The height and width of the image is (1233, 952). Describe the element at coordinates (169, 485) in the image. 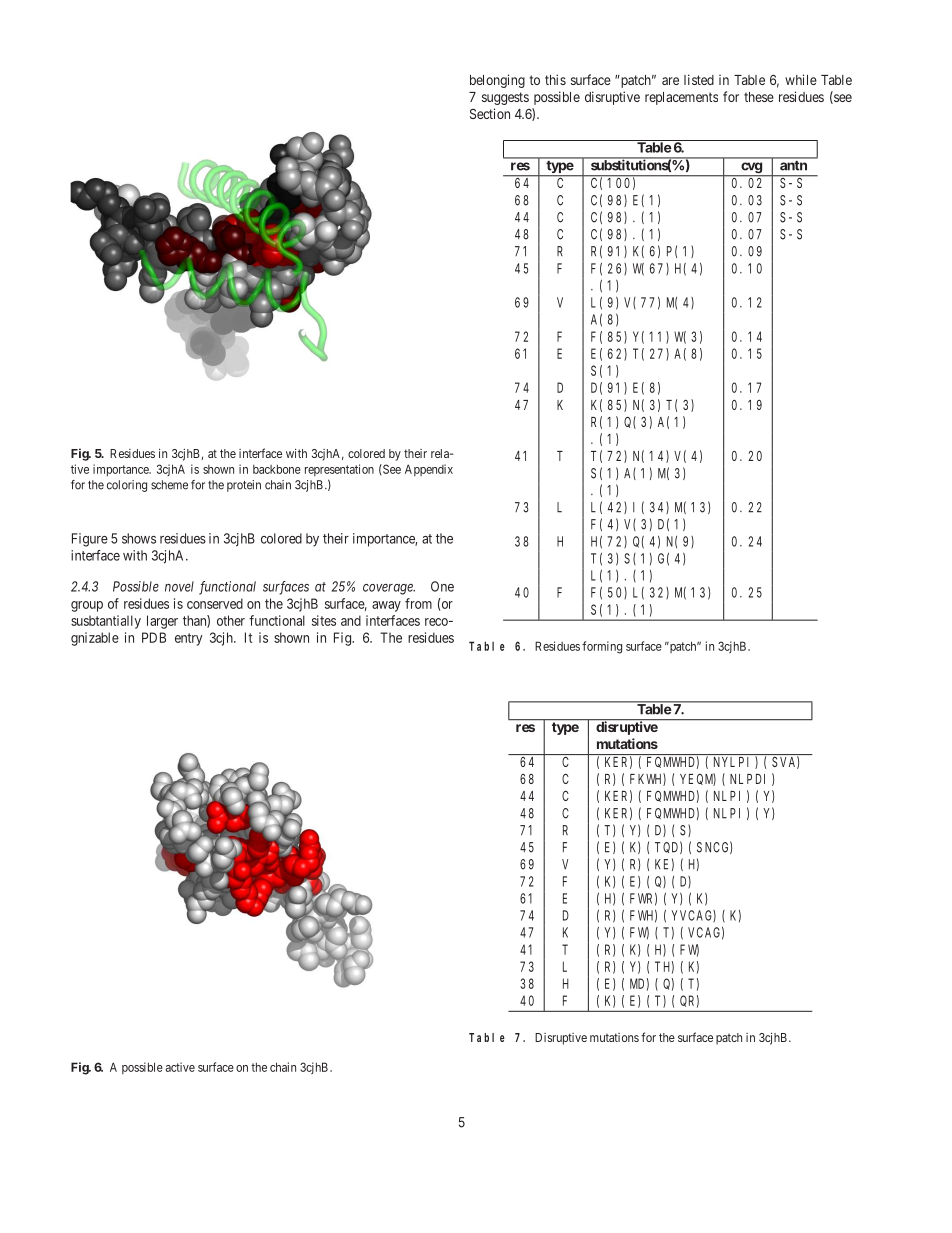

I see `scheme` at that location.
